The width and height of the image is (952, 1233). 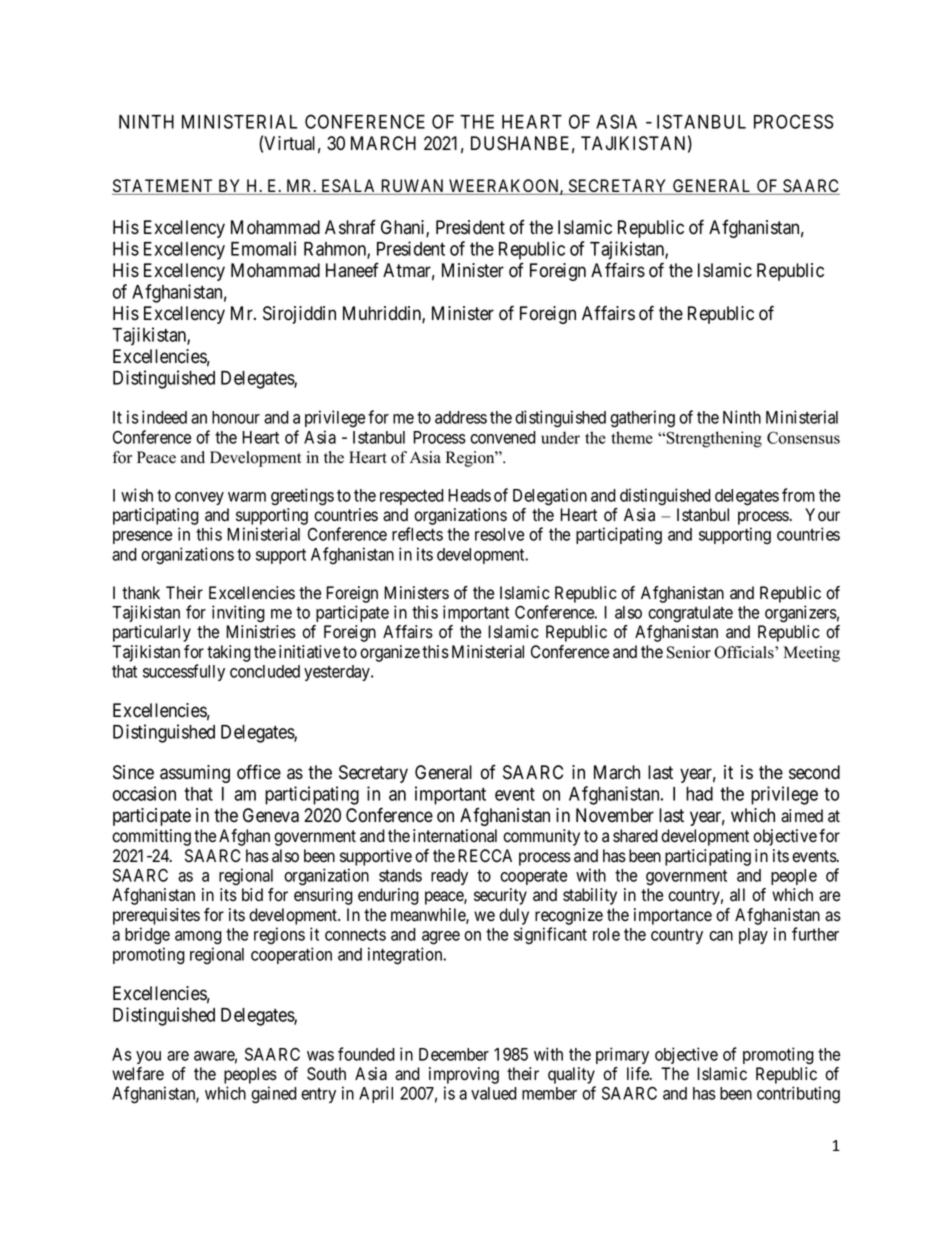 I want to click on gained, so click(x=274, y=1095).
